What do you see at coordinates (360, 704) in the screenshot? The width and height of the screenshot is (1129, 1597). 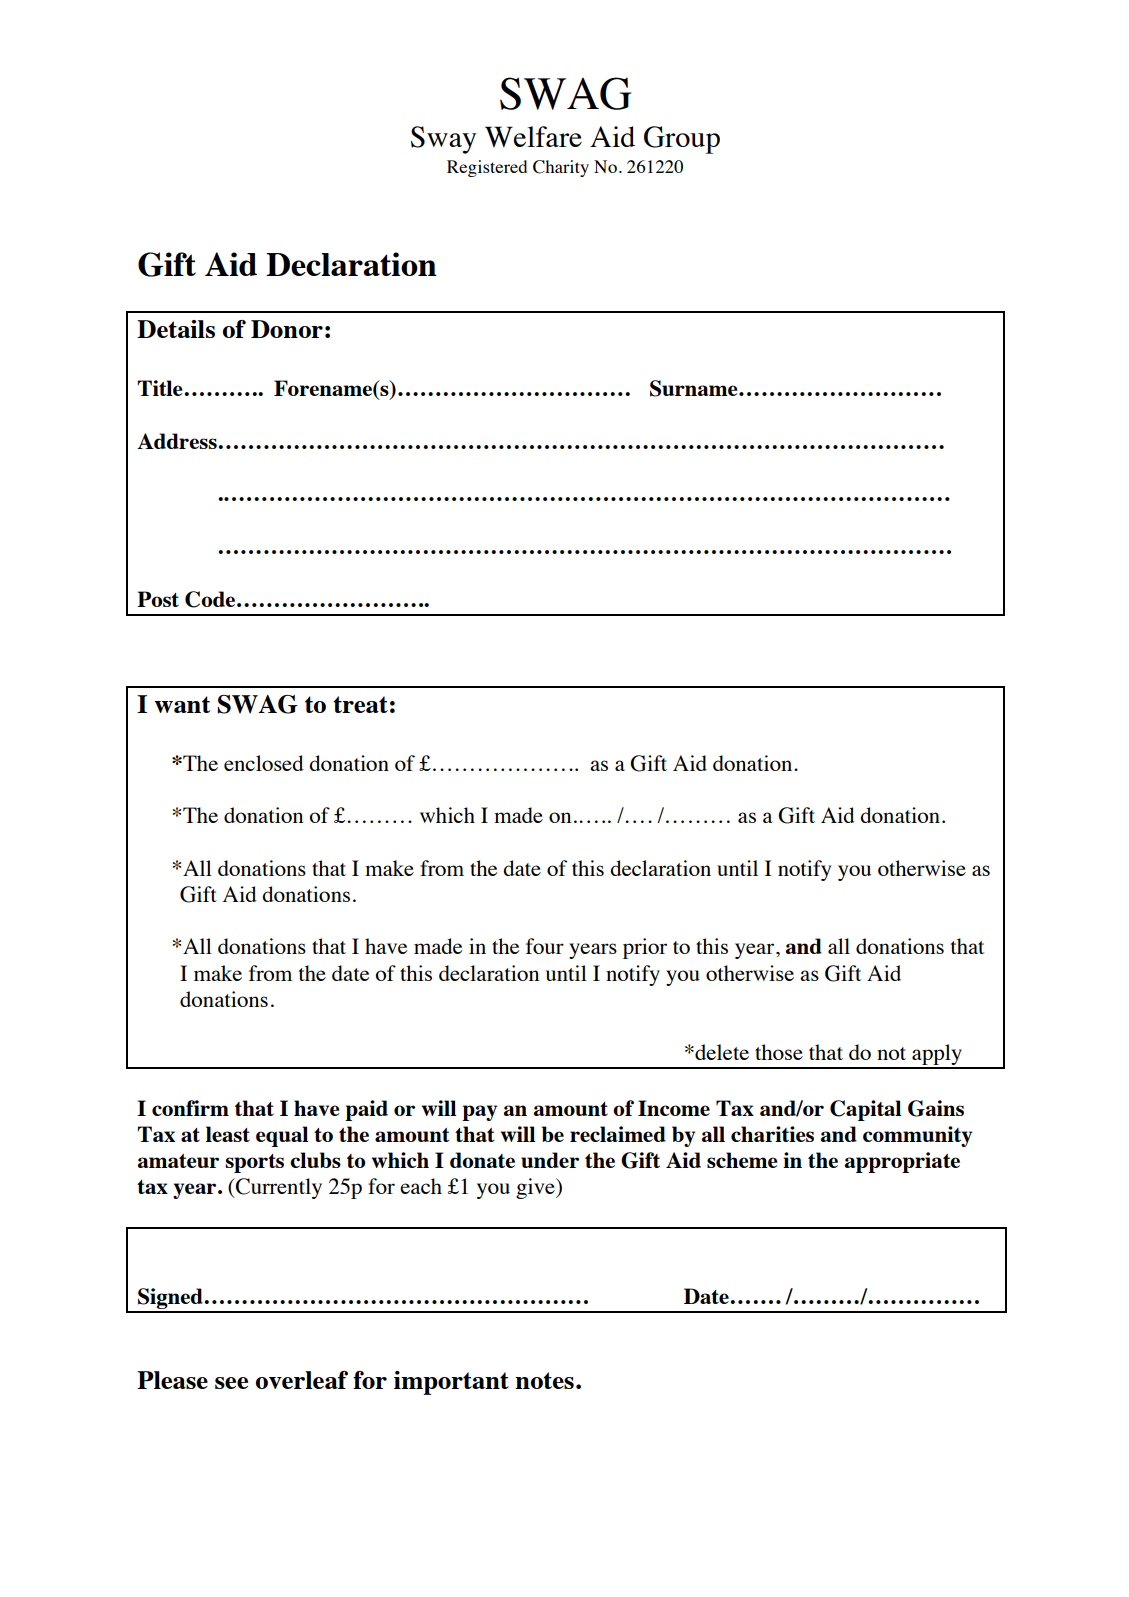 I see `treat` at bounding box center [360, 704].
